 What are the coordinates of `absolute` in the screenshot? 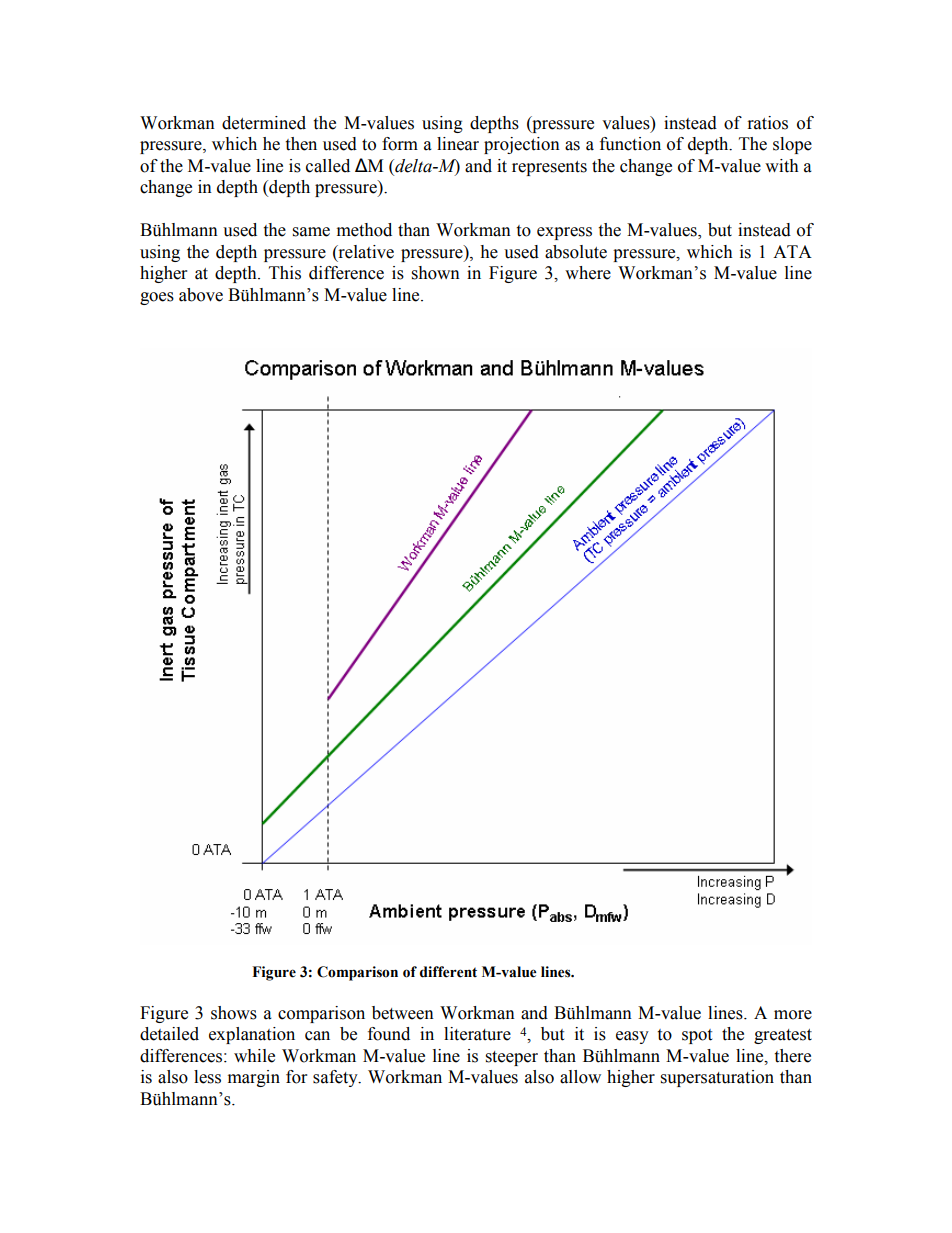 It's located at (576, 252).
